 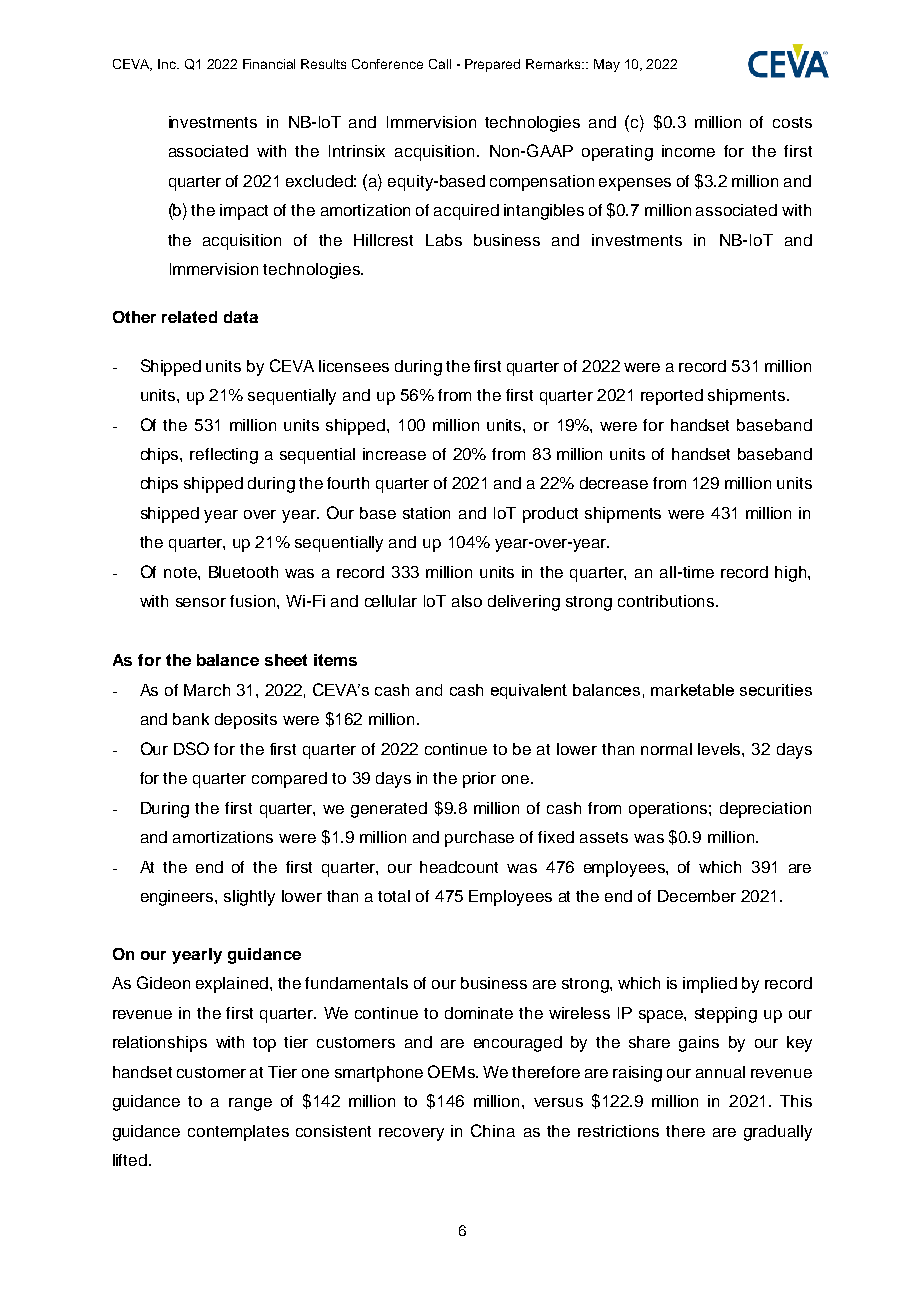 I want to click on Financial, so click(x=269, y=64).
